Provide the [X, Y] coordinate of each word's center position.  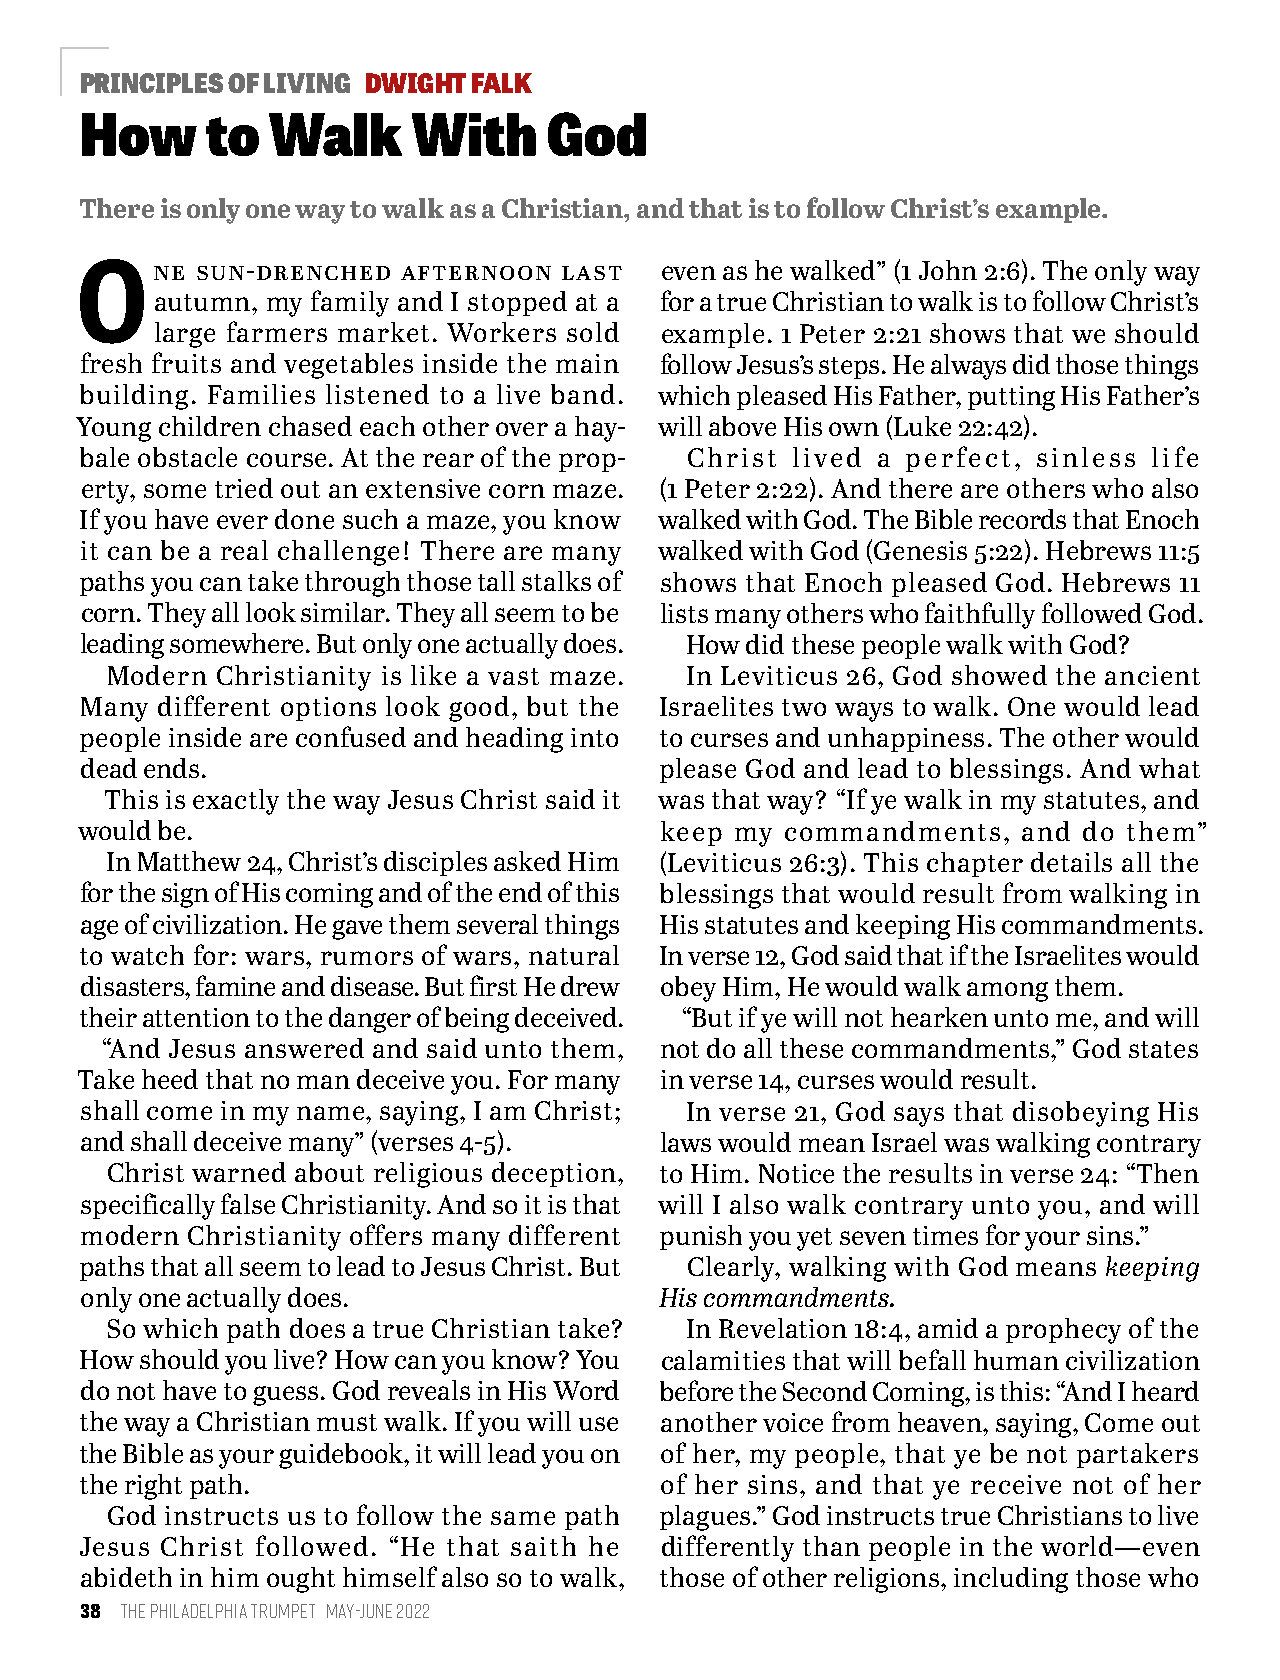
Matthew [189, 861]
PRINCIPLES [152, 83]
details [1071, 862]
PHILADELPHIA [199, 1611]
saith [543, 1546]
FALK [502, 83]
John [948, 270]
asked [527, 861]
